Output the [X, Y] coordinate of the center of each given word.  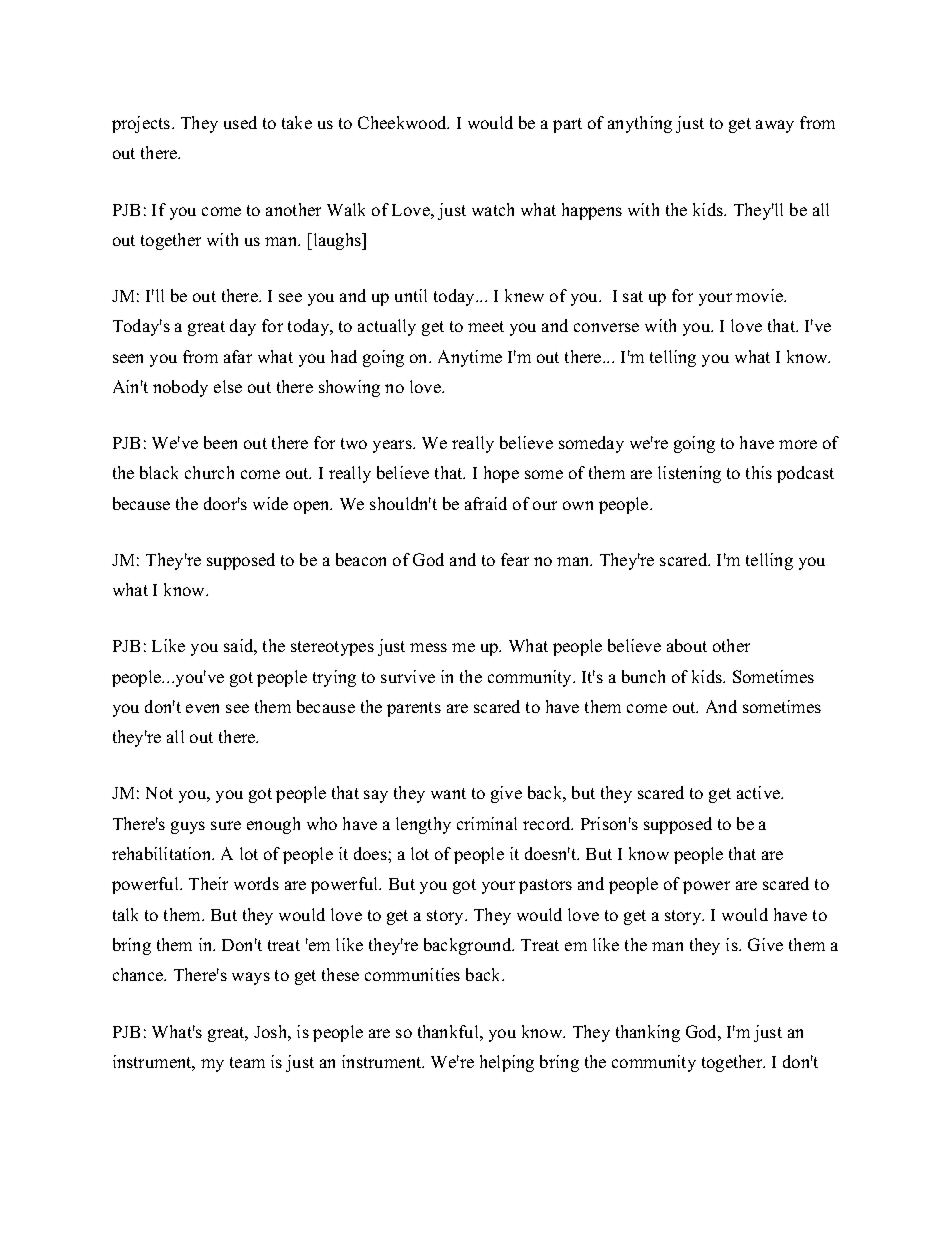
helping [507, 1063]
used [240, 122]
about [687, 645]
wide [270, 503]
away [775, 126]
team [247, 1062]
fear [515, 559]
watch [493, 209]
